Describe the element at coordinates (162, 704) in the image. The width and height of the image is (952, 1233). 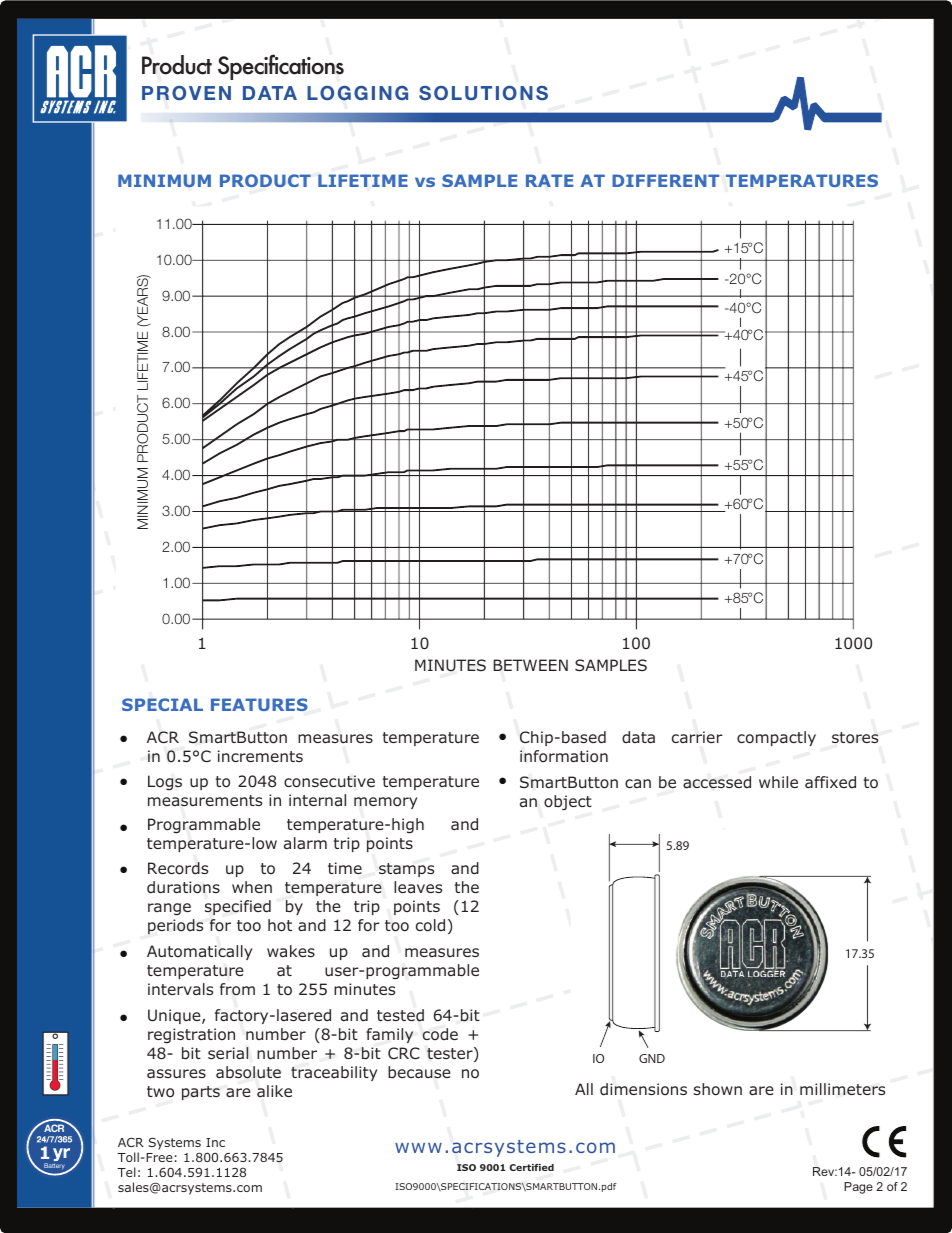
I see `SPECIAL` at that location.
